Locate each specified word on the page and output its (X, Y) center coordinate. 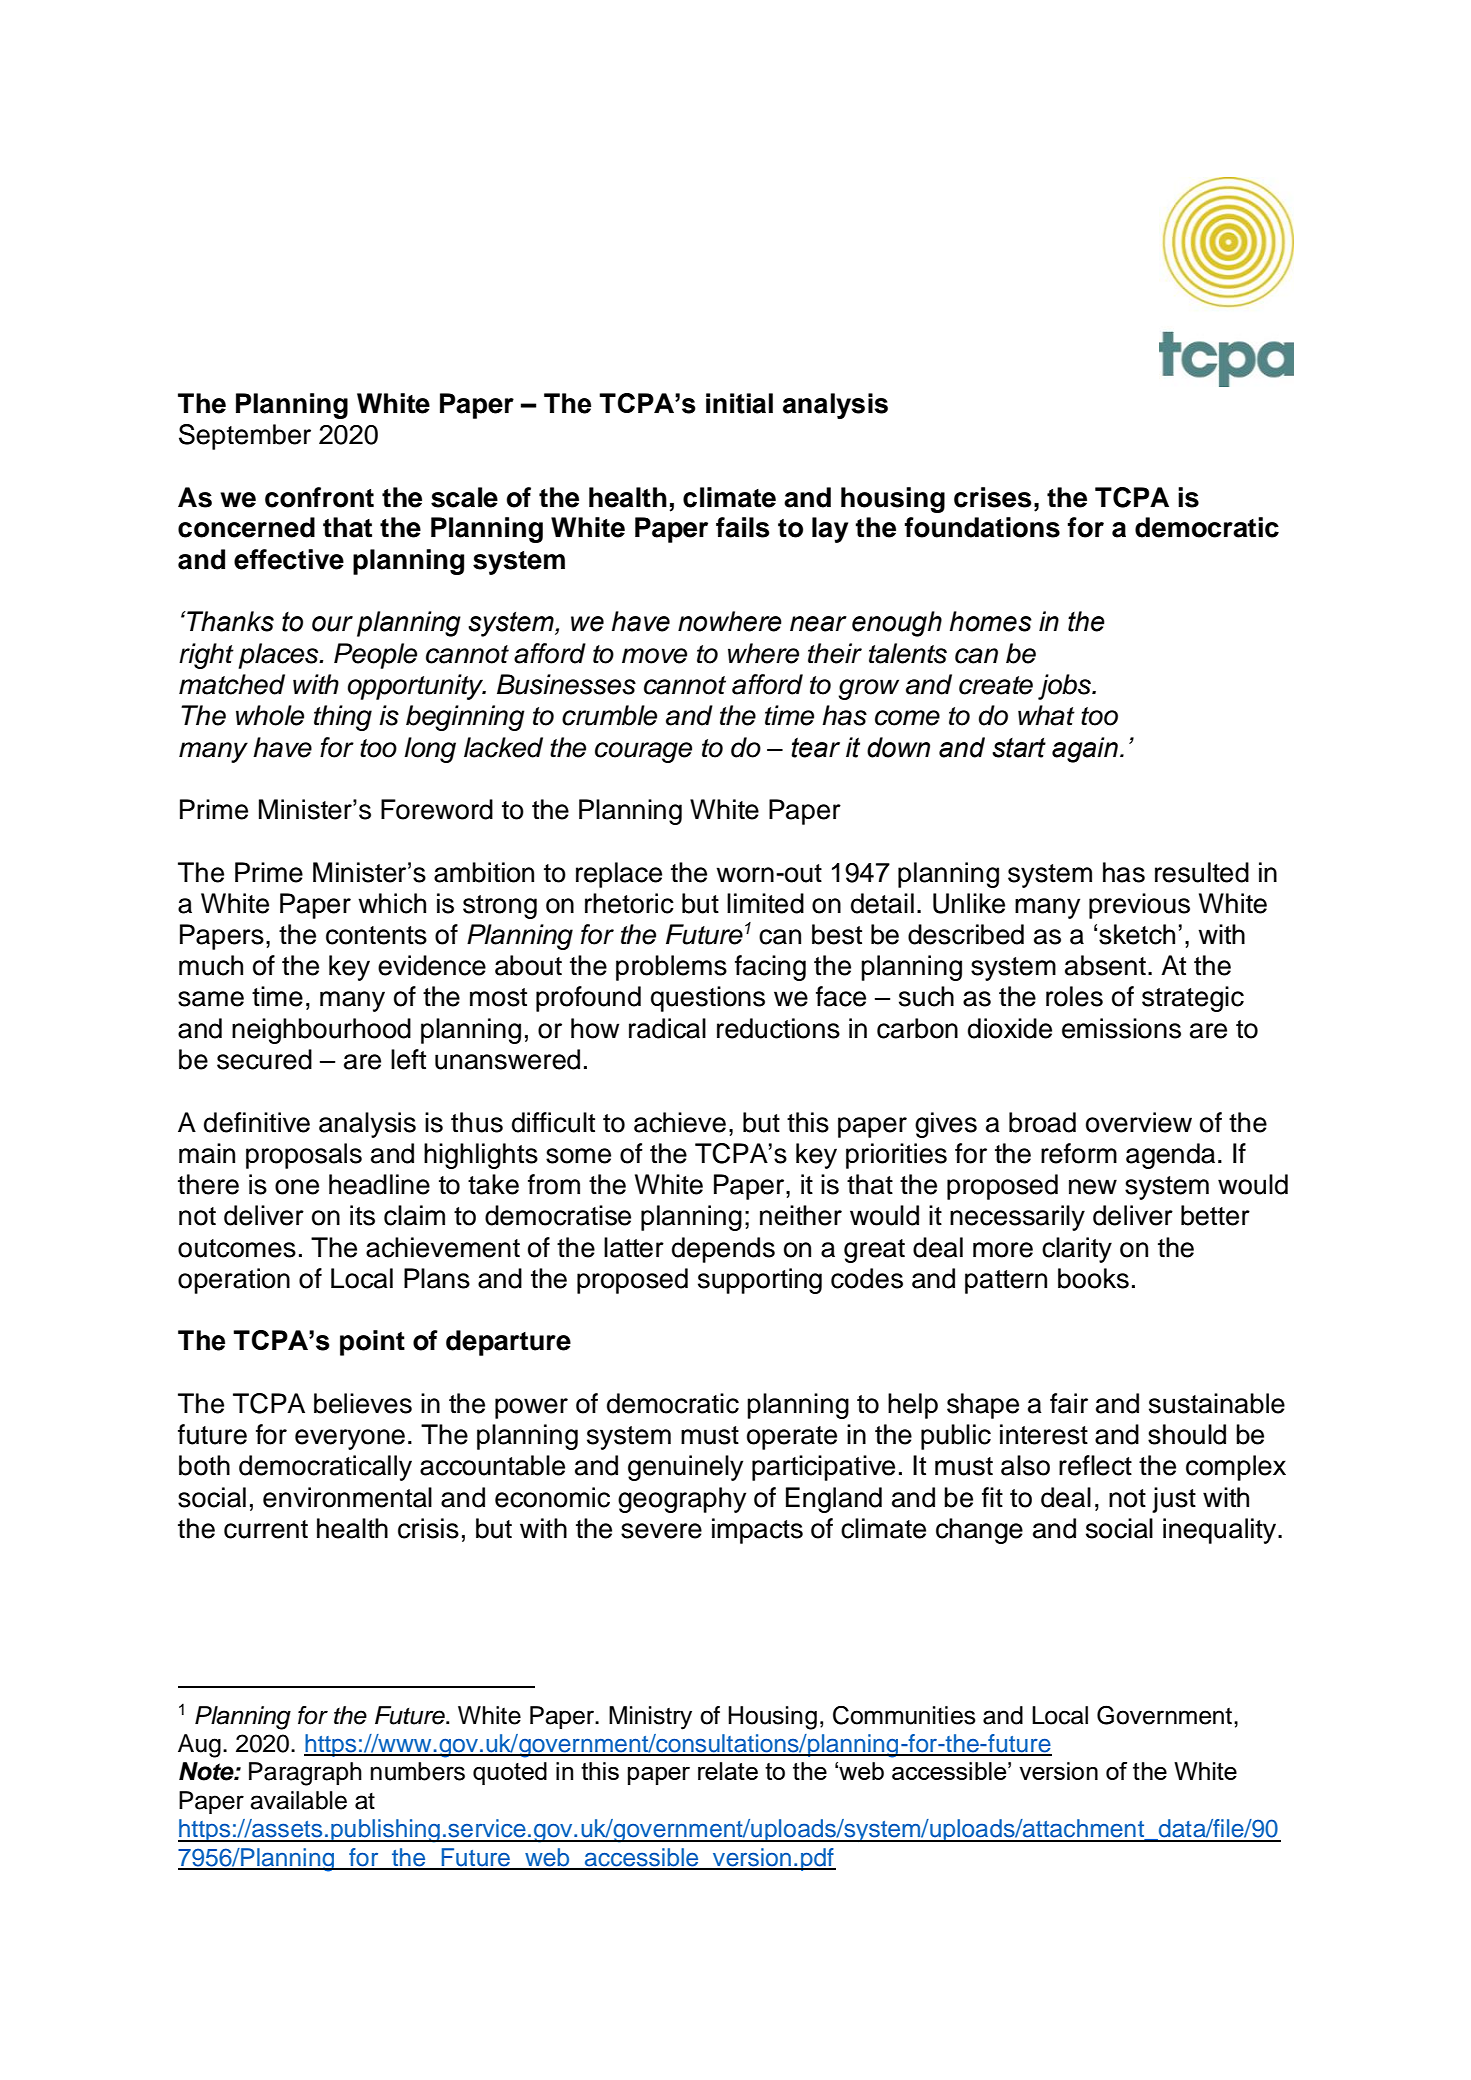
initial (739, 403)
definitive (257, 1122)
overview (1139, 1122)
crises (992, 497)
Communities (904, 1715)
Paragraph (305, 1774)
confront (319, 497)
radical (667, 1028)
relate (728, 1771)
